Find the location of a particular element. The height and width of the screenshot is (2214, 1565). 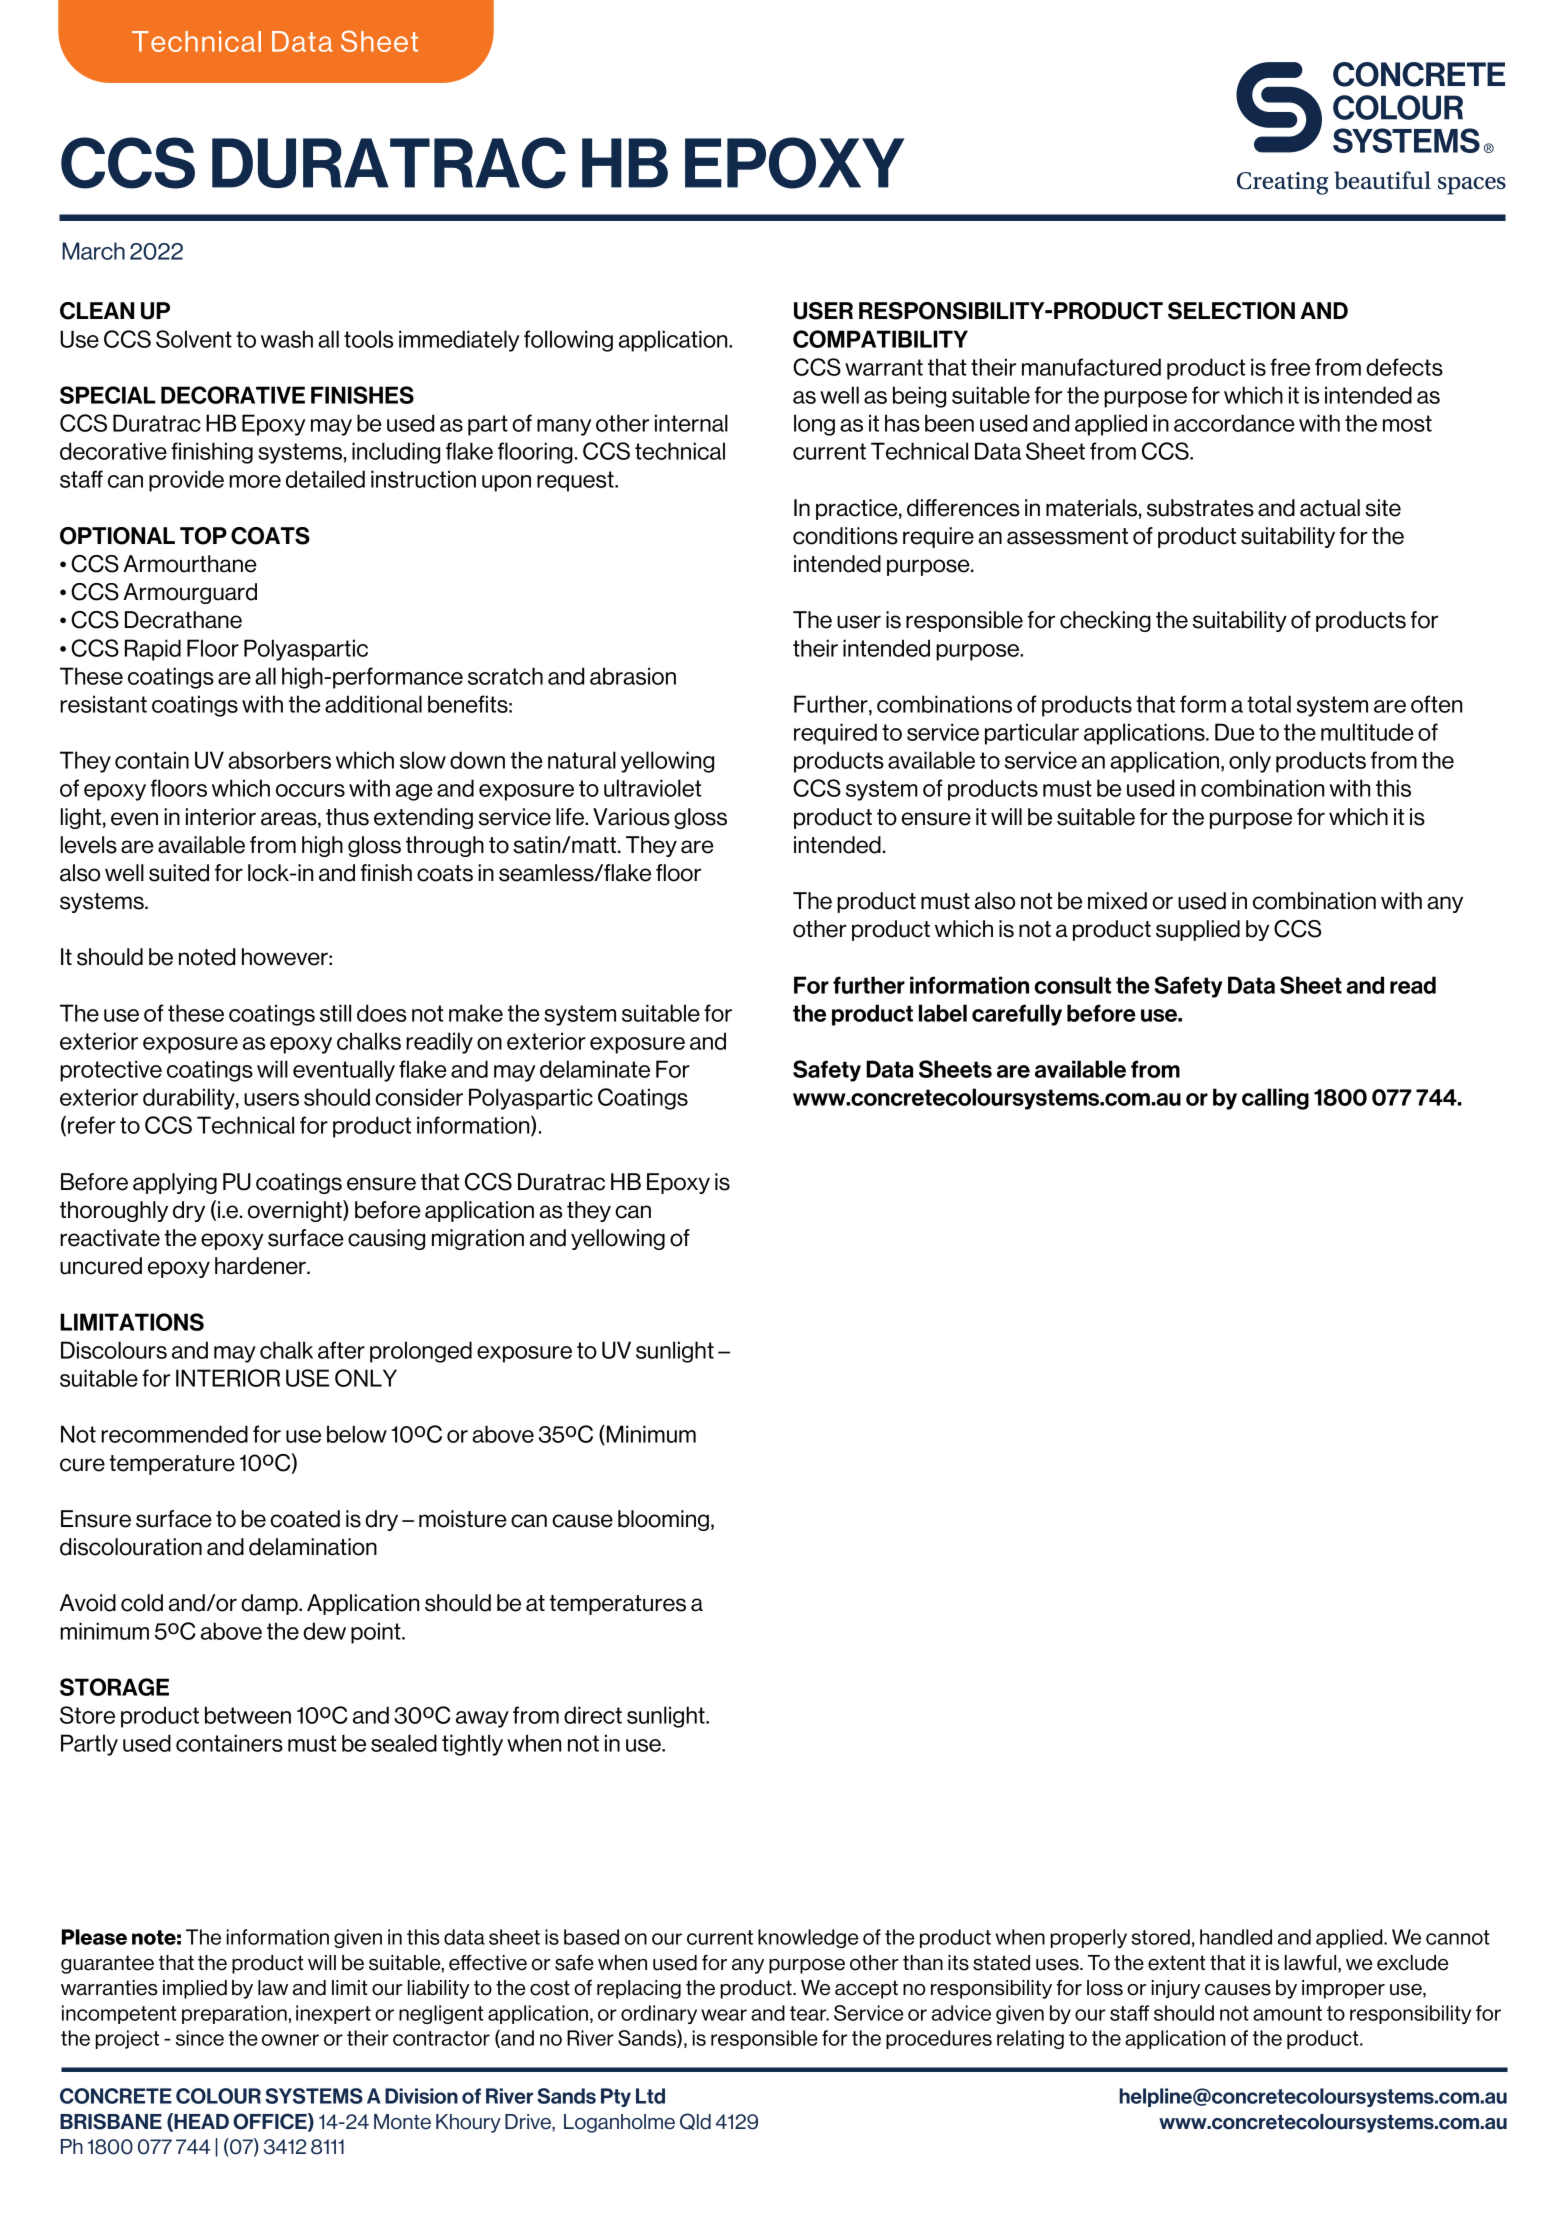

damp is located at coordinates (270, 1604).
